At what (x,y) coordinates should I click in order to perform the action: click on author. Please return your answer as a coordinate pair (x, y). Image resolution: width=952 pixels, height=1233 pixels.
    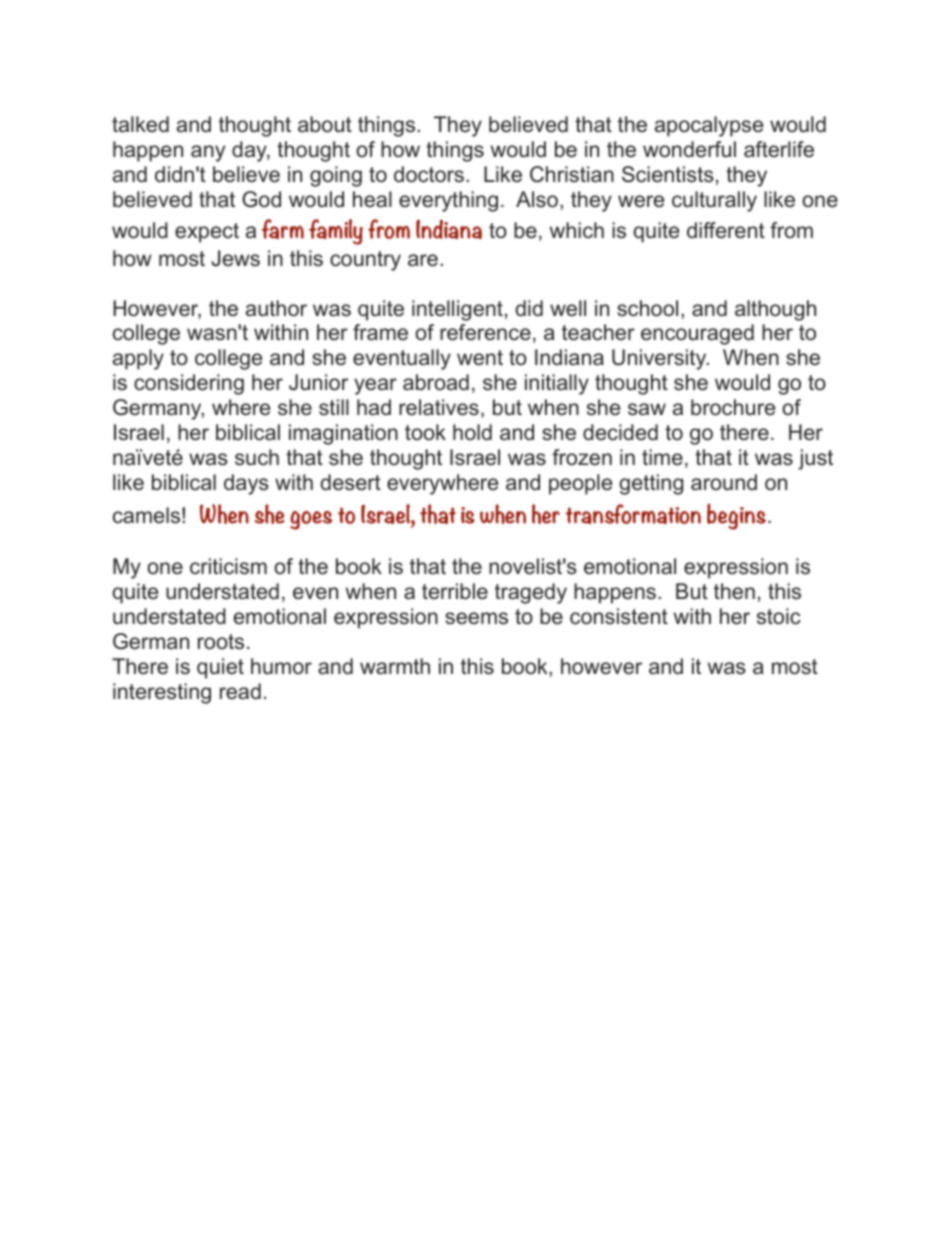
    Looking at the image, I should click on (276, 308).
